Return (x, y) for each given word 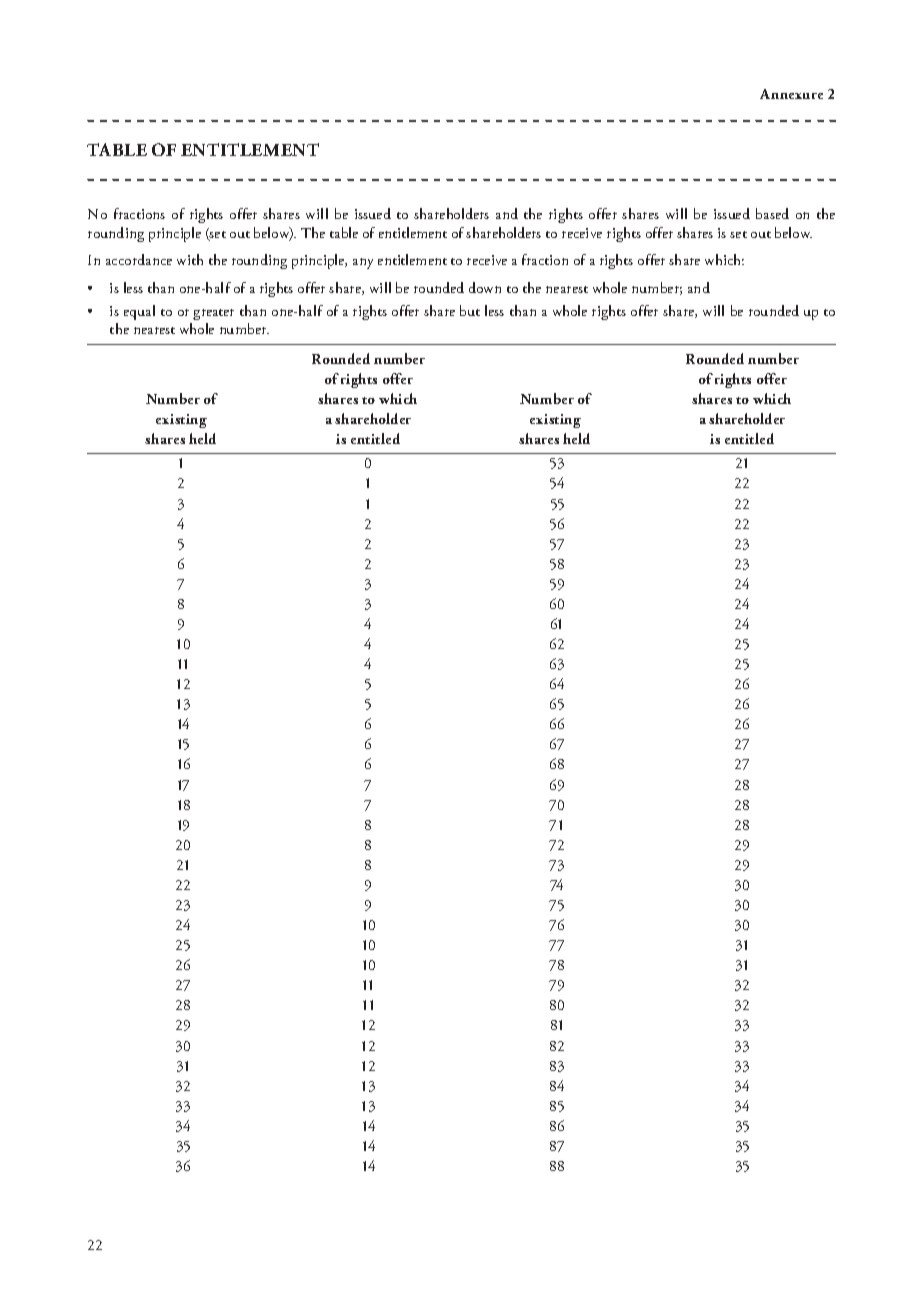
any (363, 263)
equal (139, 312)
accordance (139, 259)
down (485, 287)
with (190, 259)
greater (213, 314)
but (470, 310)
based (772, 213)
